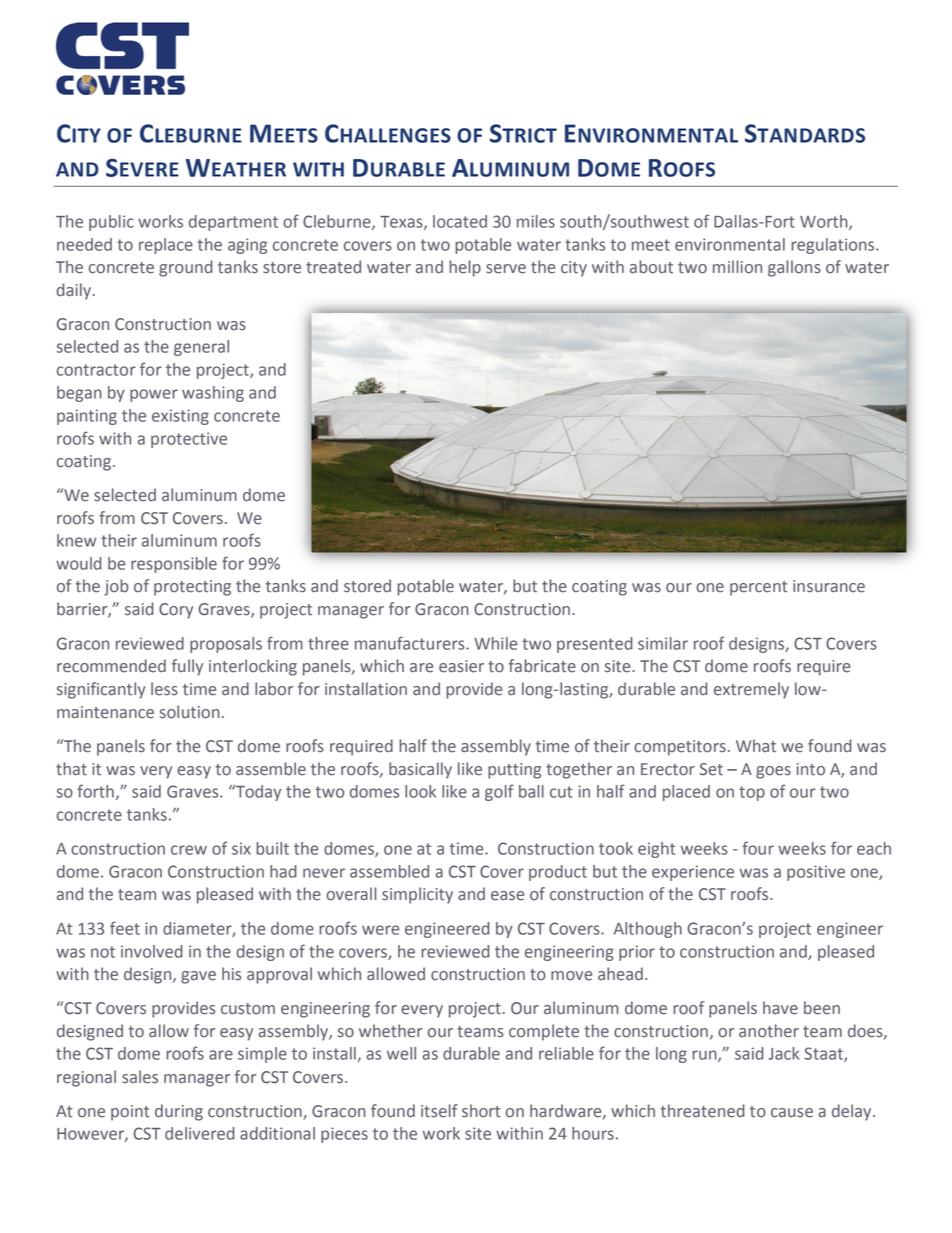  What do you see at coordinates (751, 690) in the screenshot?
I see `extremely` at bounding box center [751, 690].
